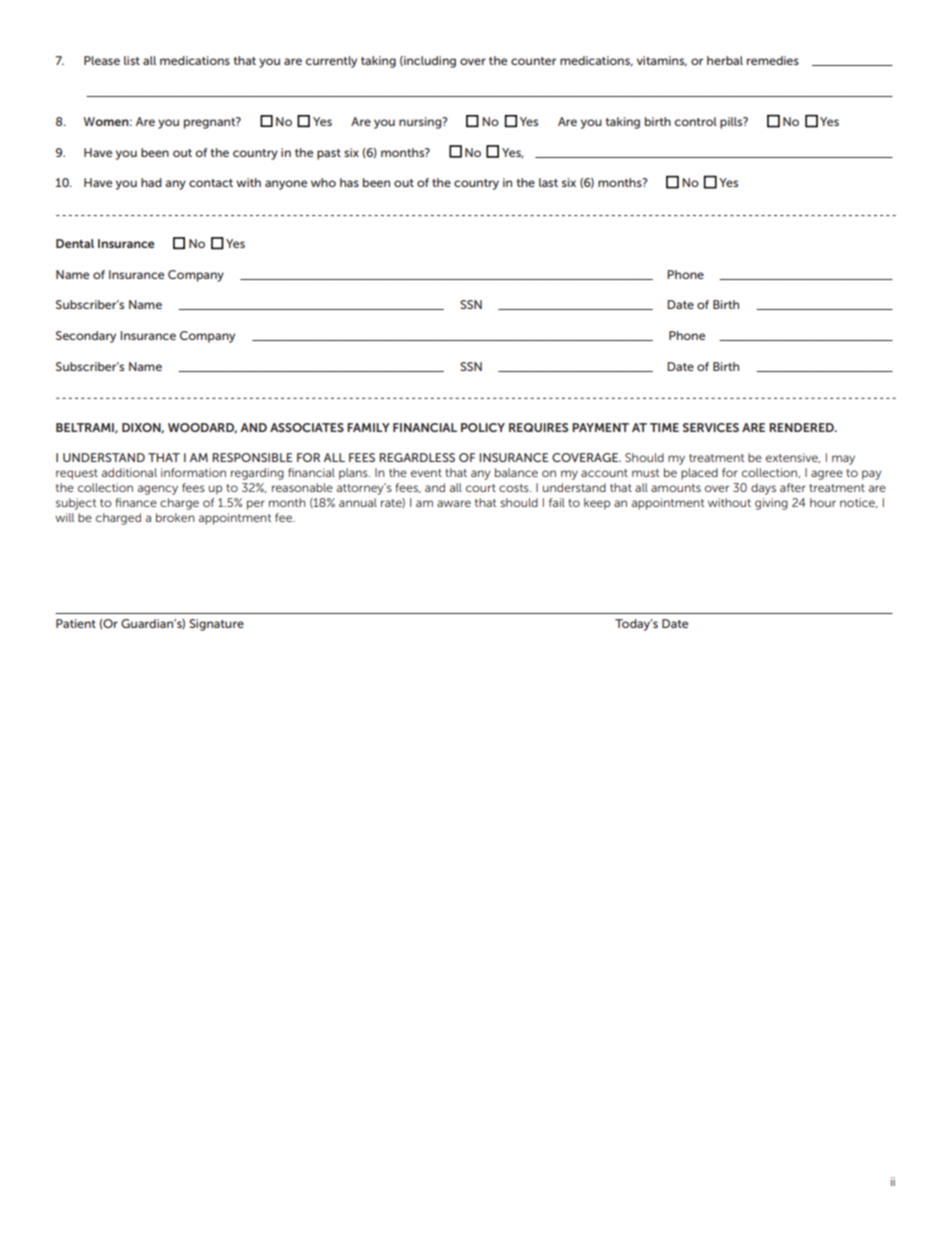  What do you see at coordinates (773, 60) in the screenshot?
I see `remedies` at bounding box center [773, 60].
